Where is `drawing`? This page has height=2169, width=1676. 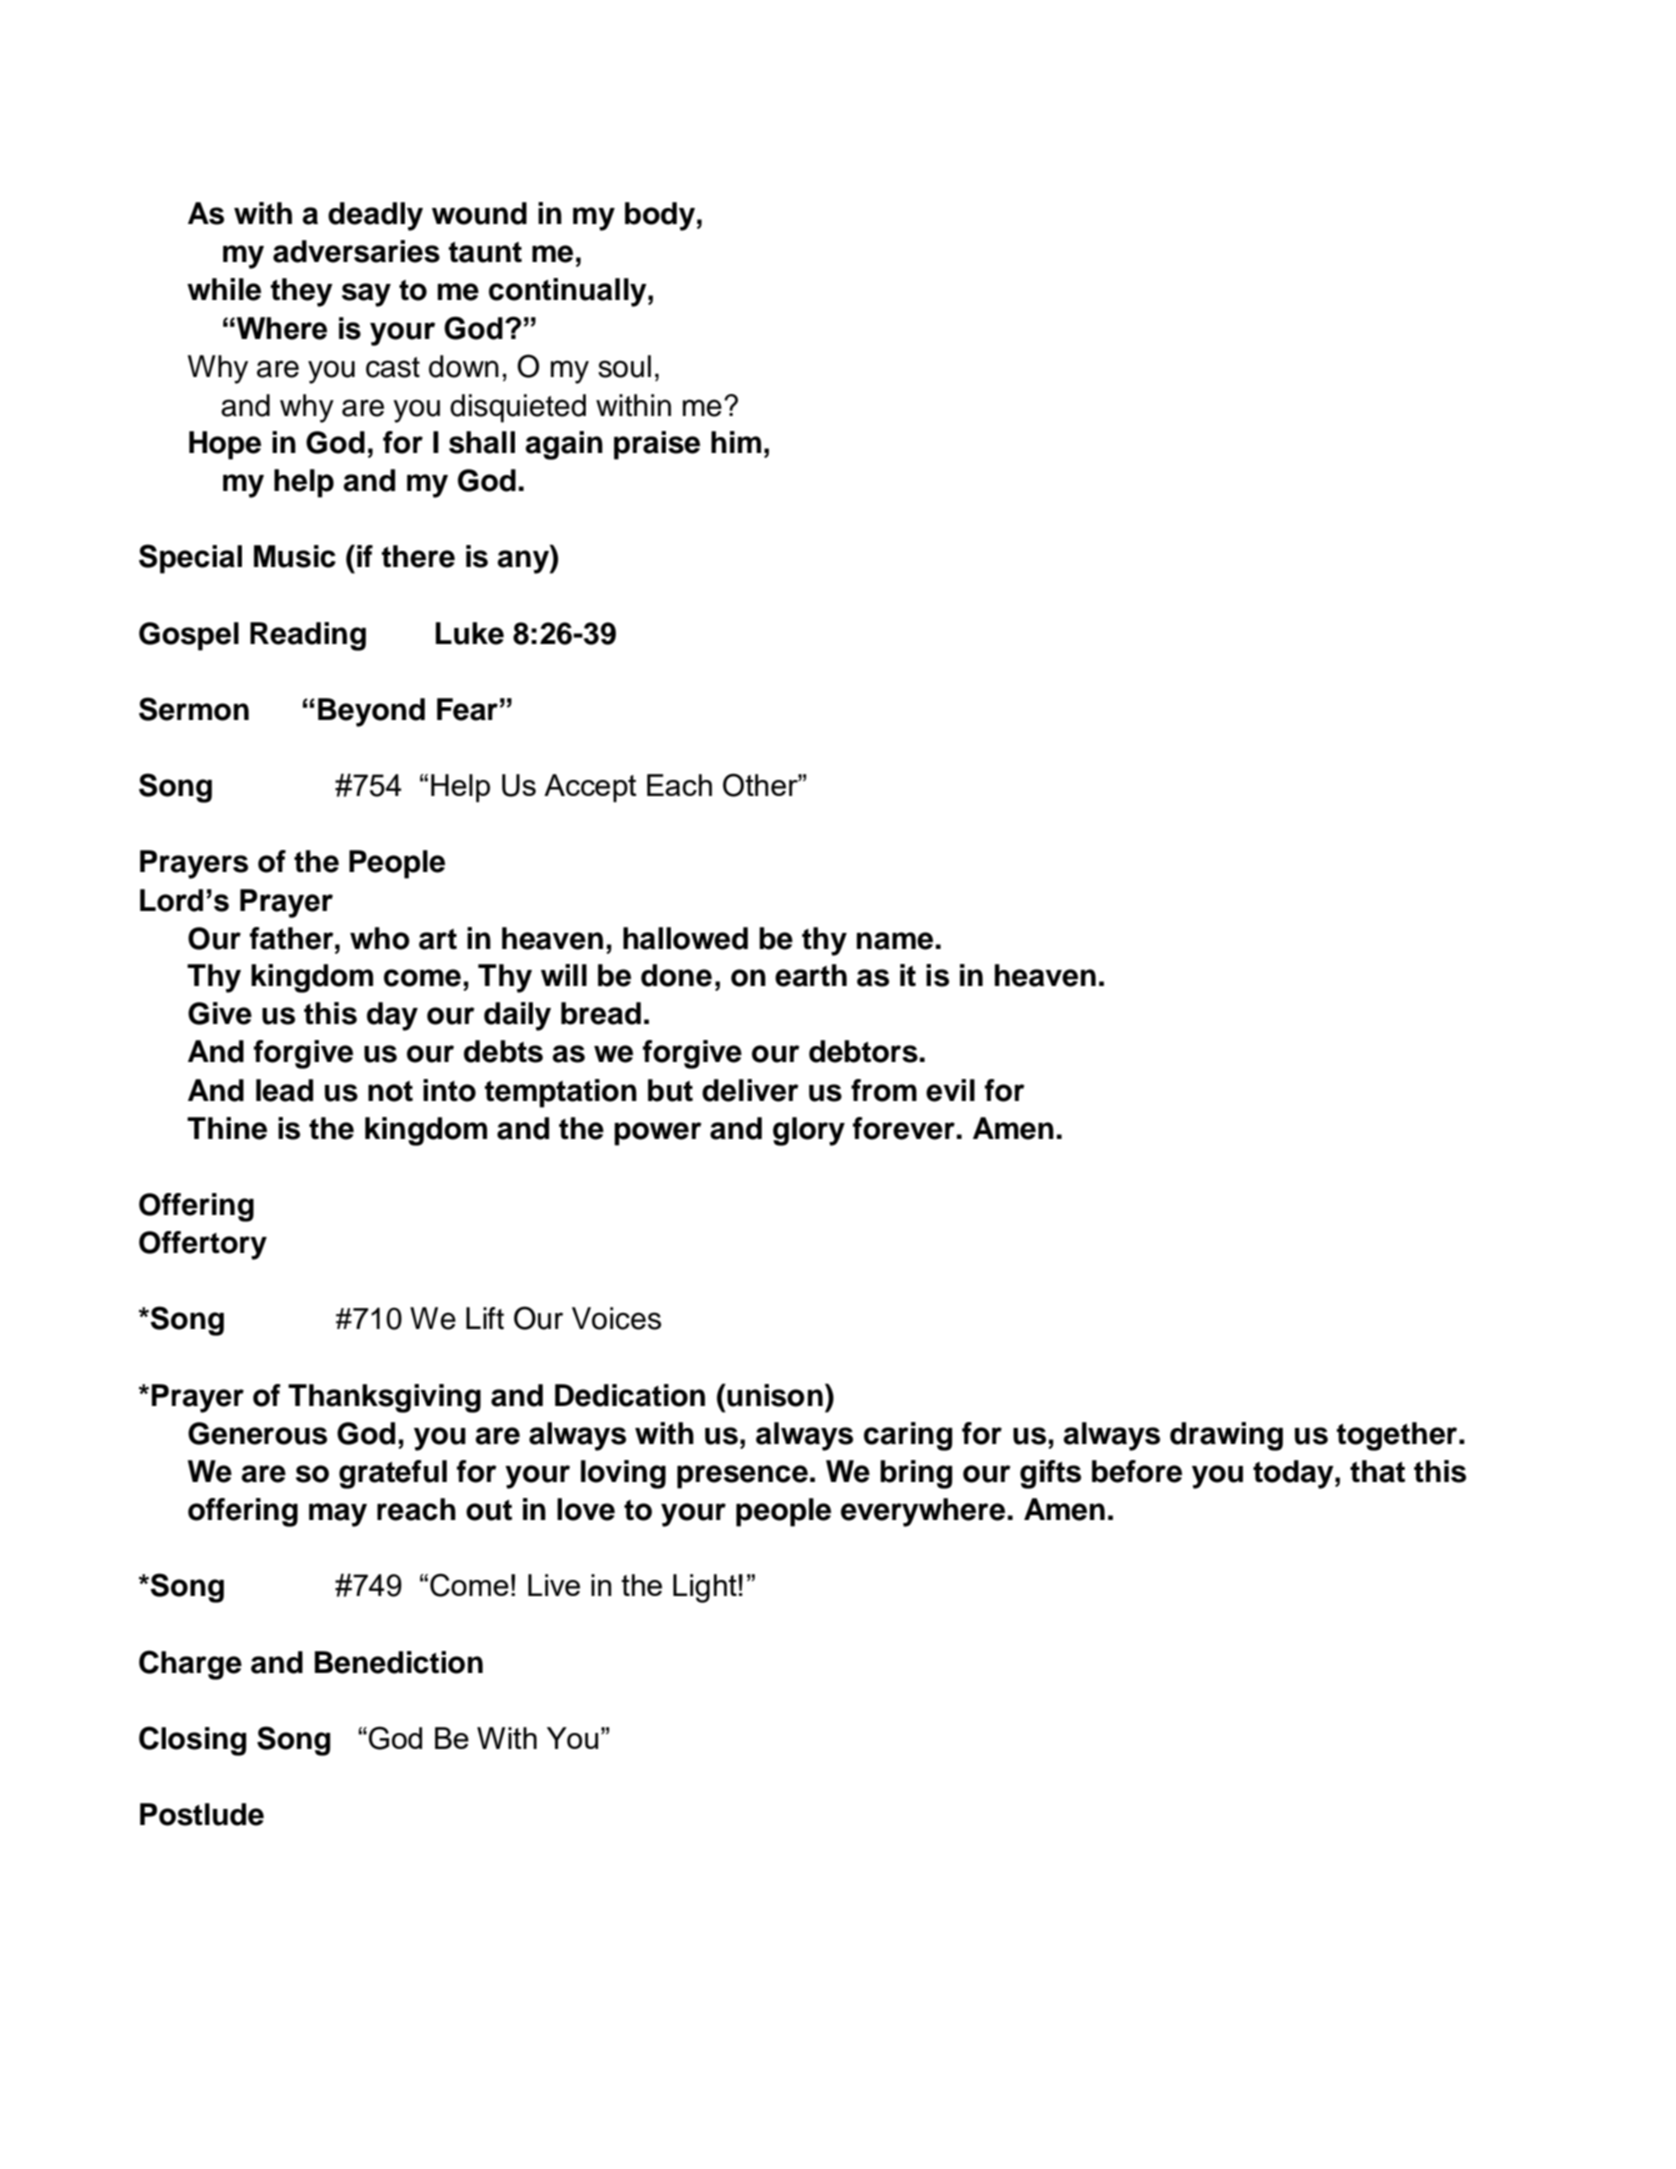
drawing is located at coordinates (1226, 1436).
